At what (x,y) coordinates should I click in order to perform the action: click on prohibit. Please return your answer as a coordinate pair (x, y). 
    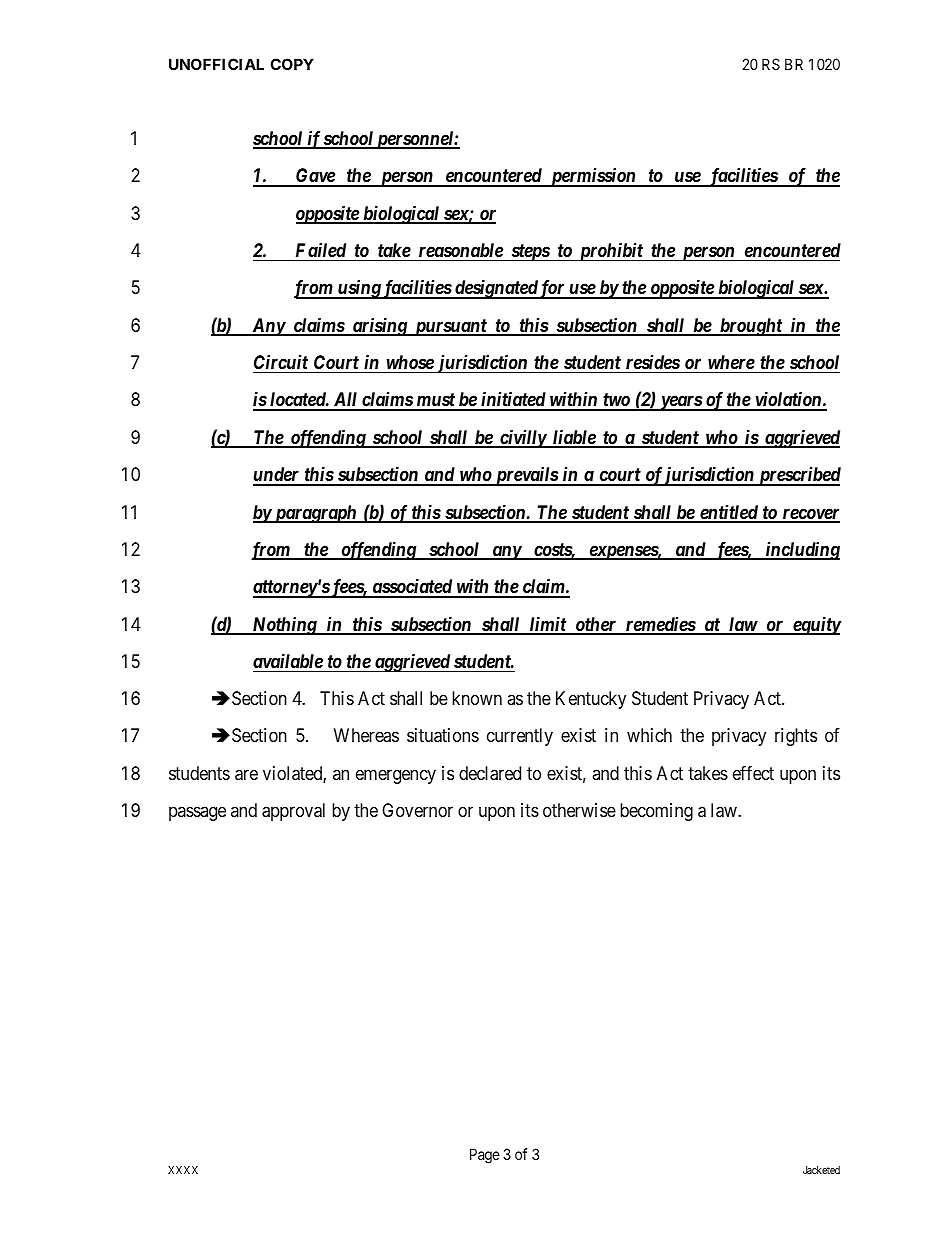
    Looking at the image, I should click on (610, 251).
